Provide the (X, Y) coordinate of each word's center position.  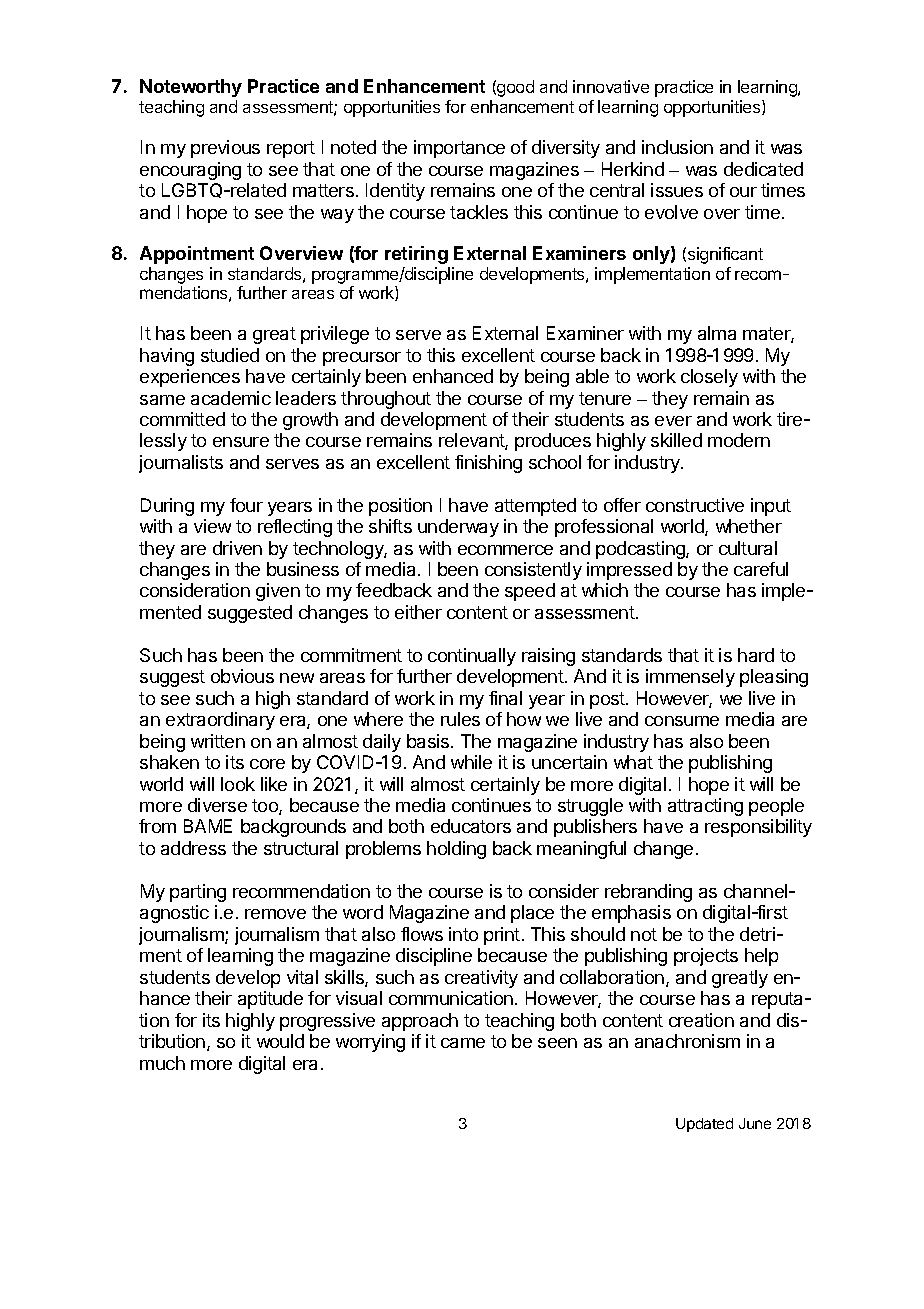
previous (225, 149)
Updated (704, 1125)
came (463, 1043)
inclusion (677, 147)
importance (459, 149)
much (162, 1063)
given (278, 592)
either (418, 612)
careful (761, 569)
